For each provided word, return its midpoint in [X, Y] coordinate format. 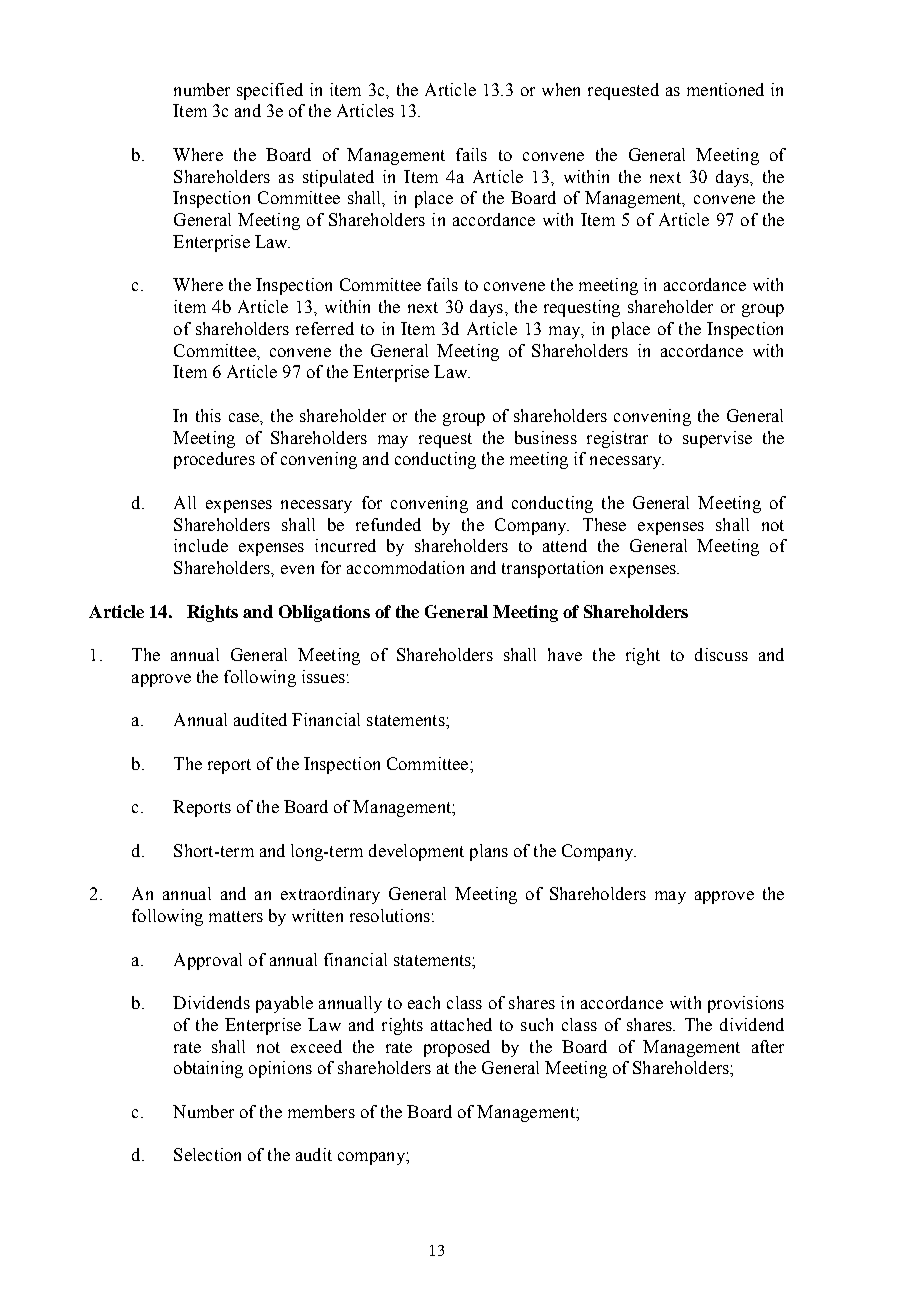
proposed [457, 1048]
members [321, 1111]
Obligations [324, 613]
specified [270, 91]
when [561, 89]
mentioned [725, 89]
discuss [721, 654]
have [565, 654]
